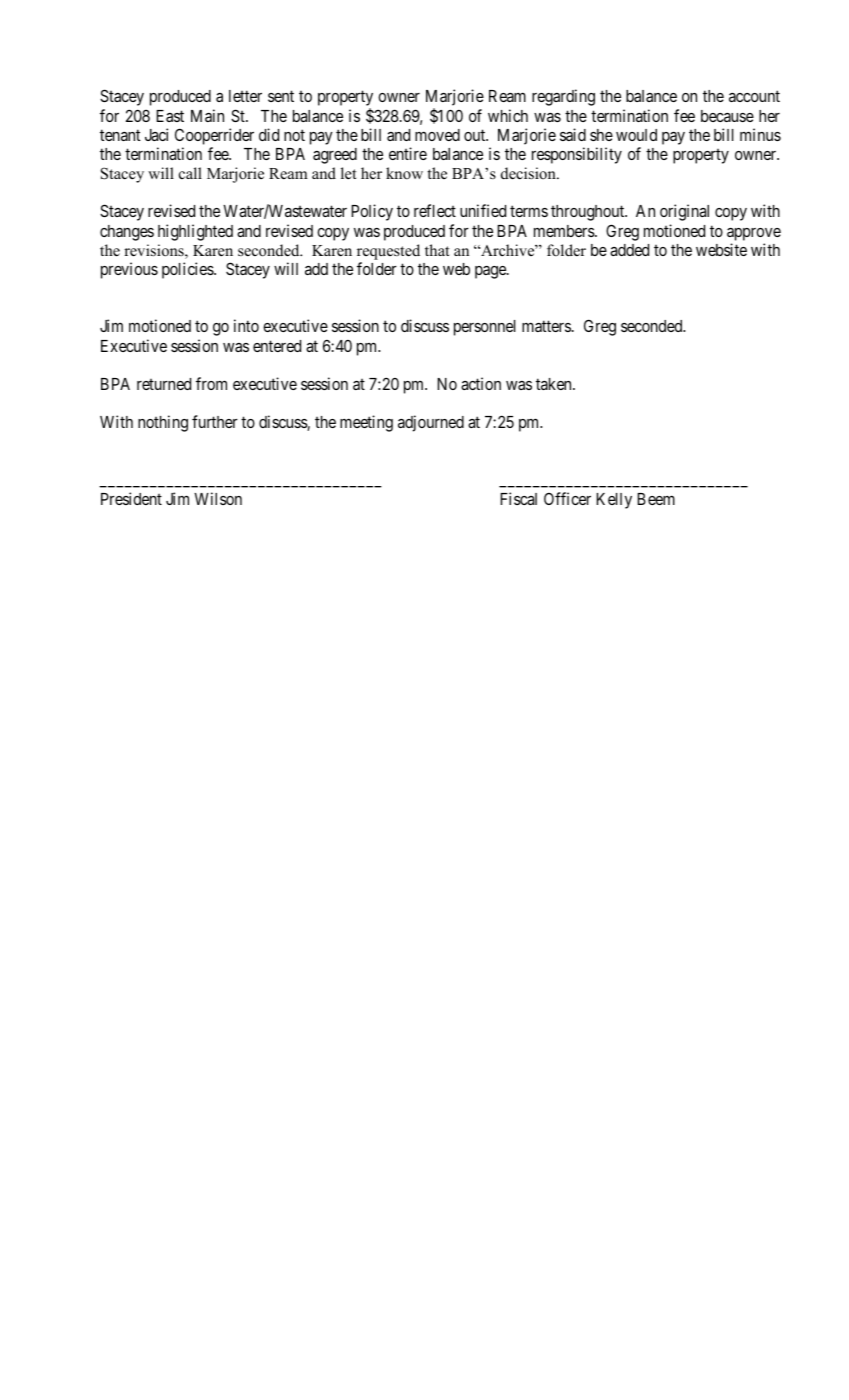 This screenshot has width=849, height=1400. I want to click on Wilson, so click(218, 498).
